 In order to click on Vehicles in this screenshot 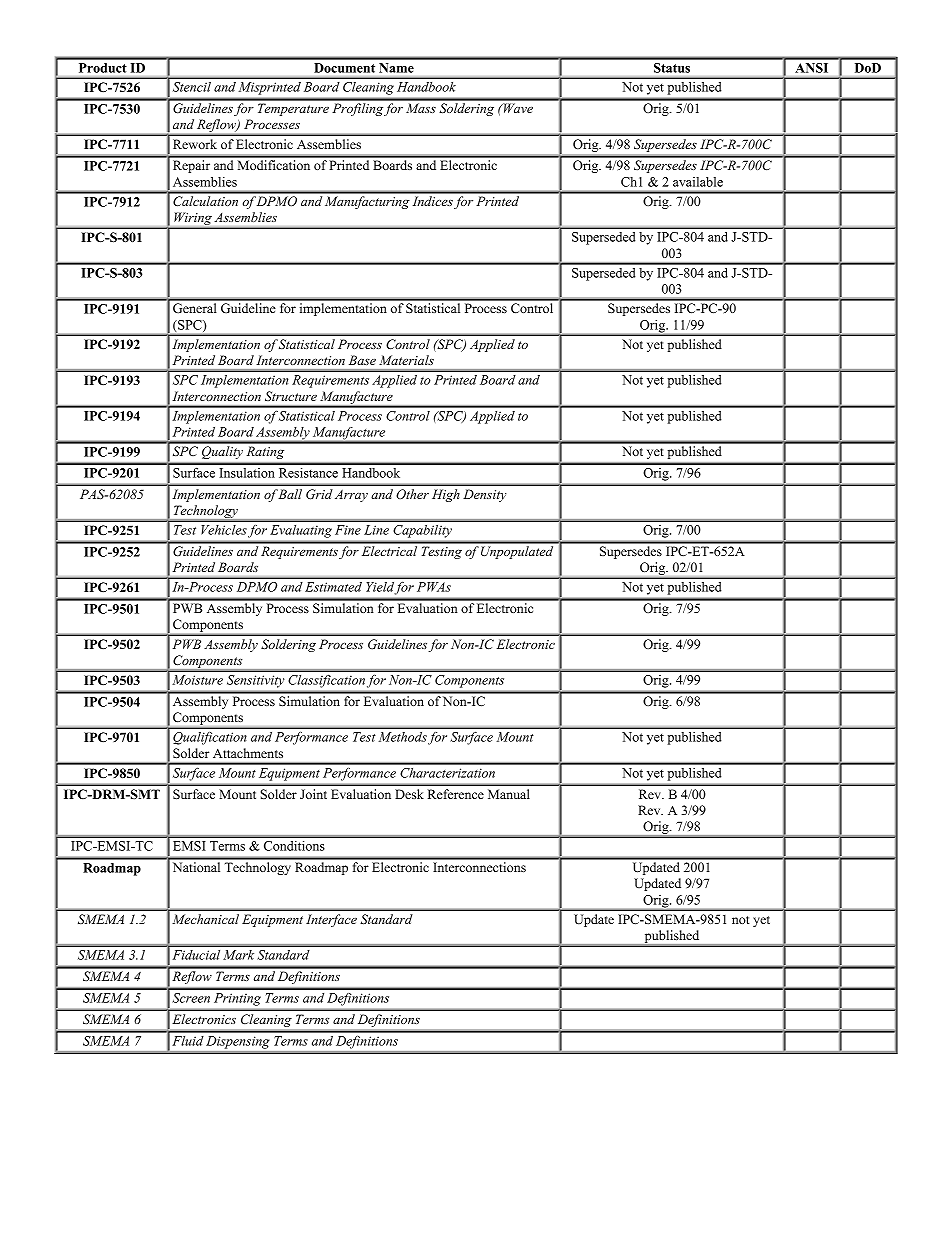, I will do `click(224, 530)`.
